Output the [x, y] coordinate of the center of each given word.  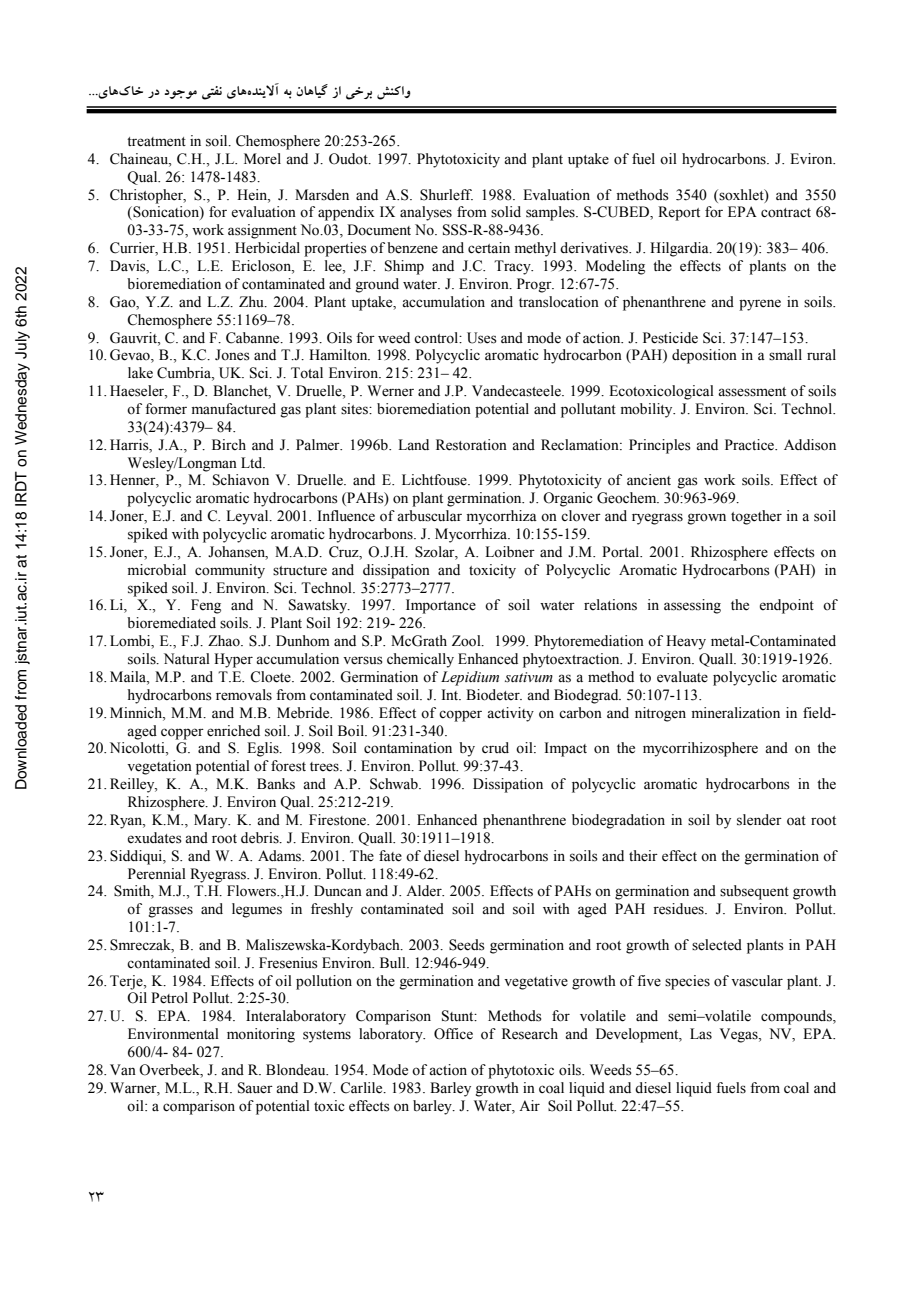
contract [786, 213]
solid [506, 212]
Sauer [255, 1088]
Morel [262, 159]
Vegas [740, 1035]
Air [529, 1105]
